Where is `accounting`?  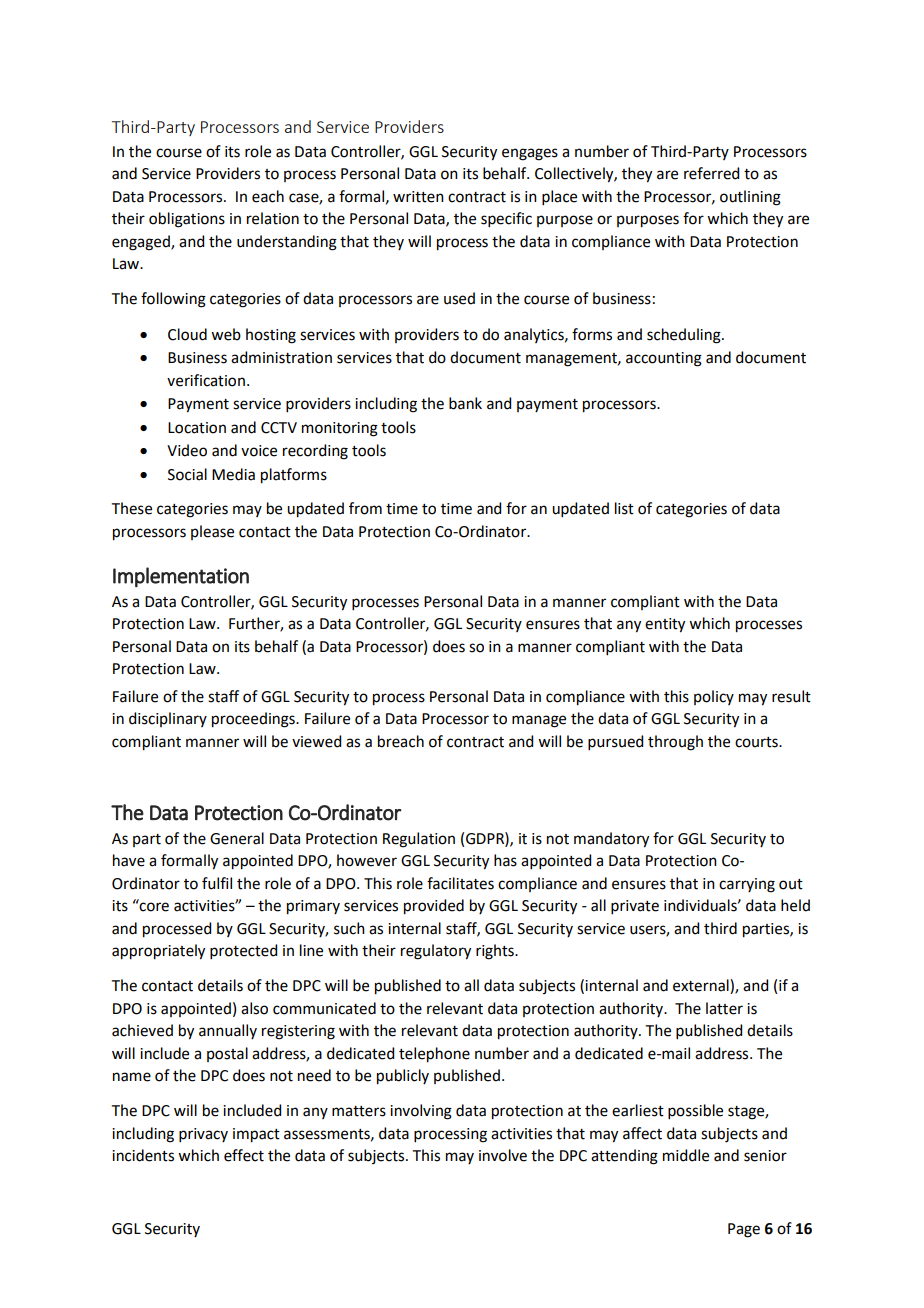
accounting is located at coordinates (664, 359).
